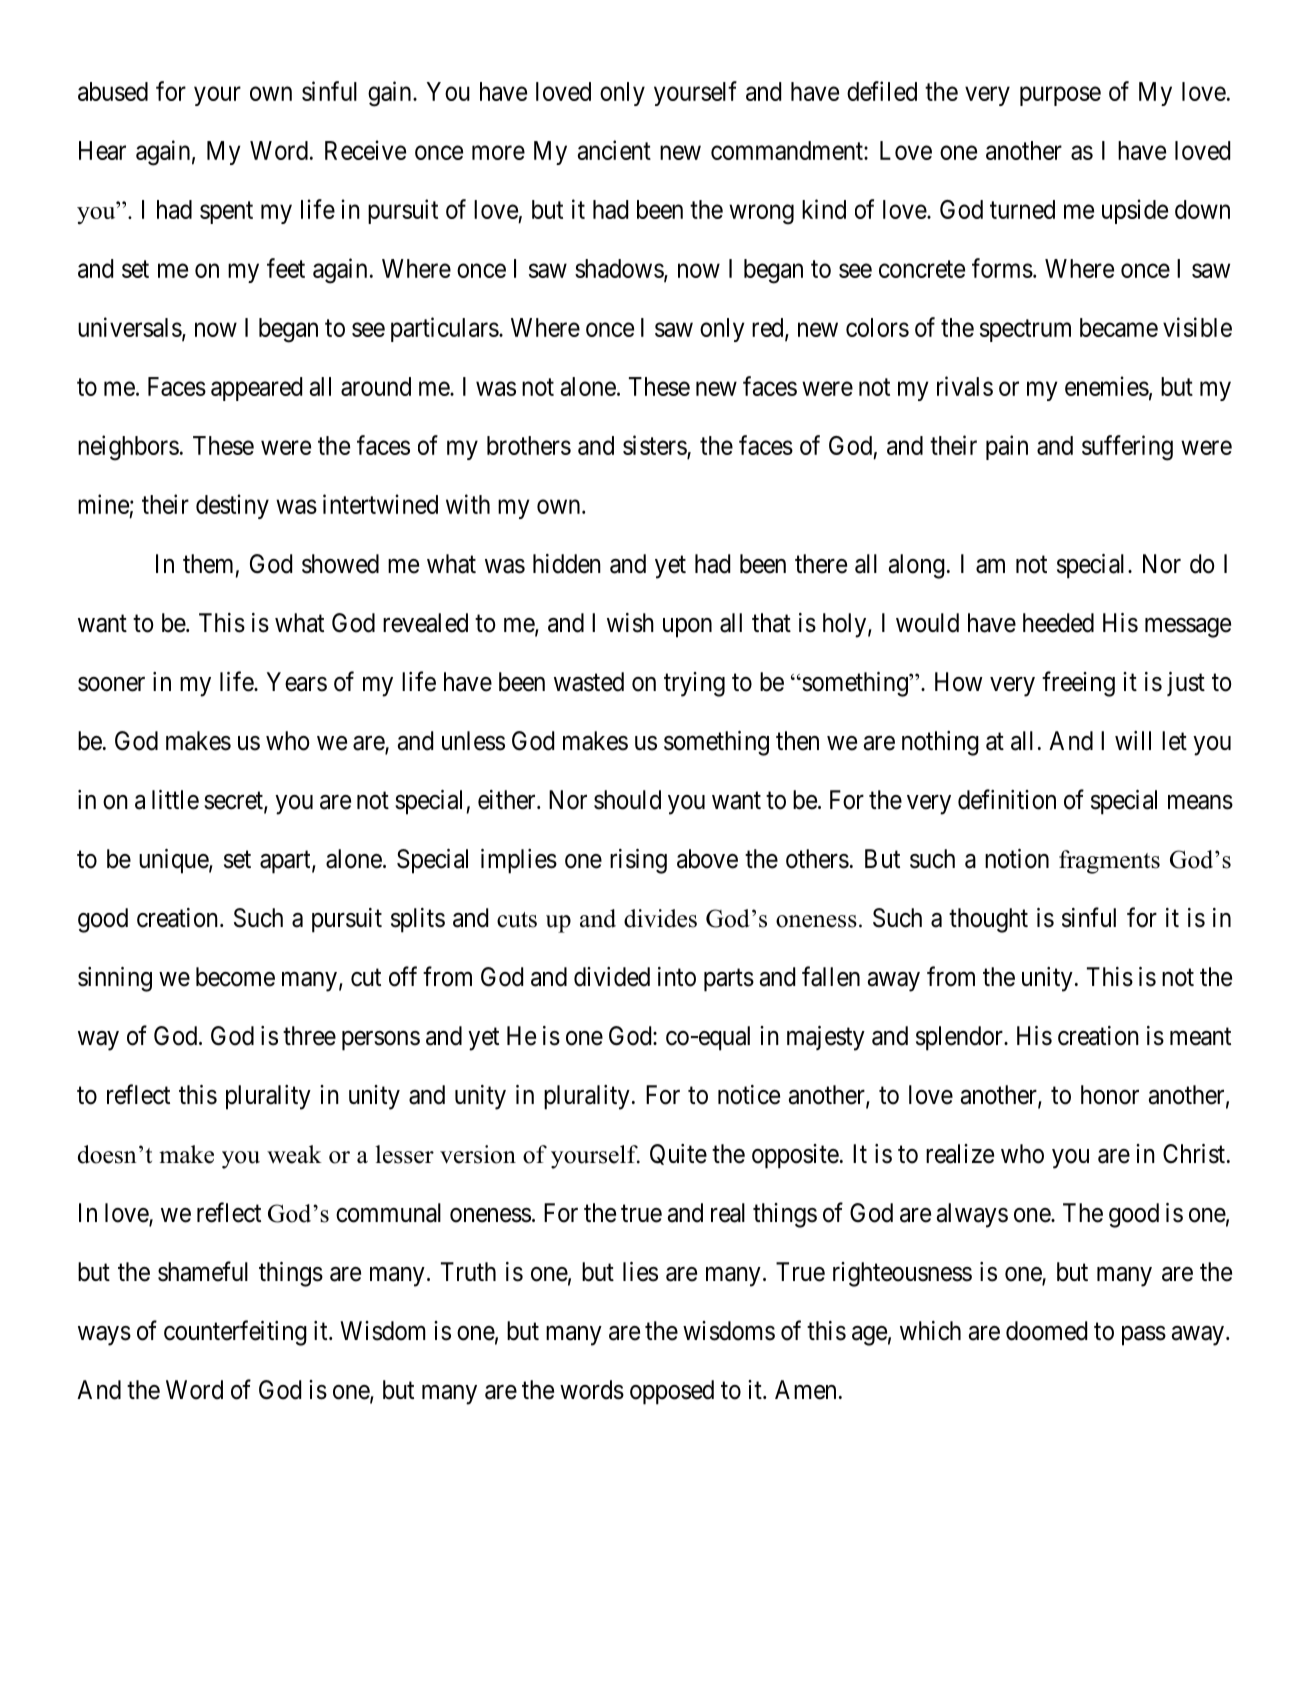 Image resolution: width=1308 pixels, height=1693 pixels. What do you see at coordinates (1060, 96) in the screenshot?
I see `purpose` at bounding box center [1060, 96].
